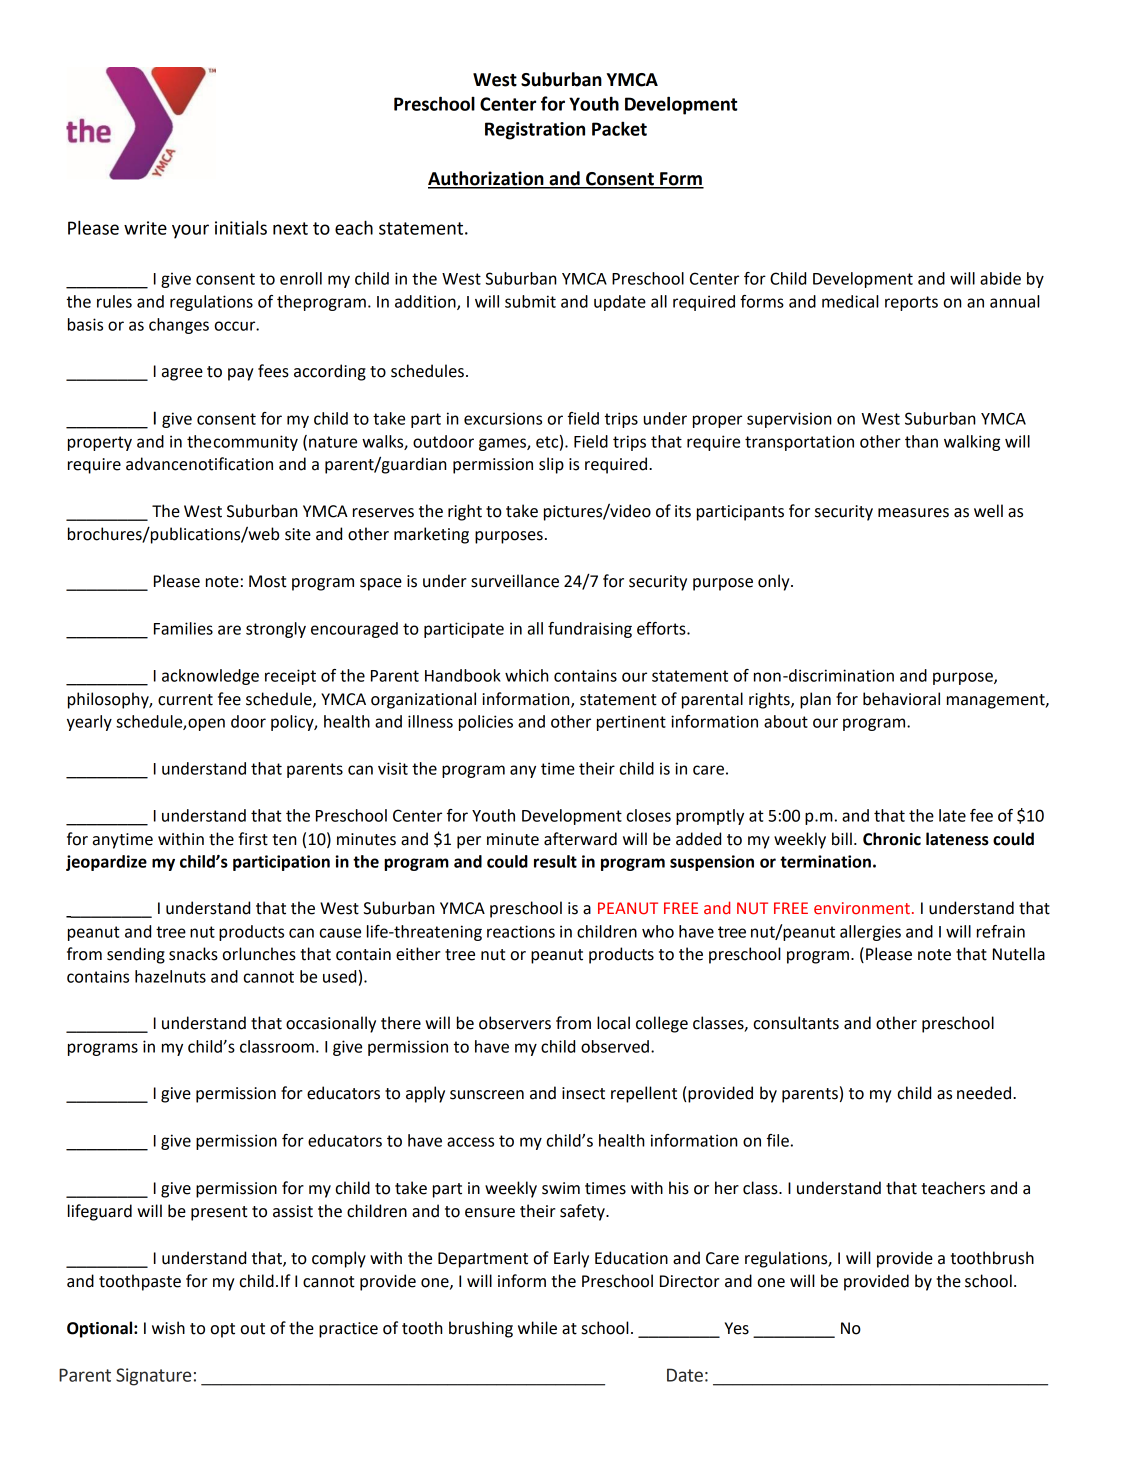  Describe the element at coordinates (535, 131) in the screenshot. I see `Registration` at that location.
